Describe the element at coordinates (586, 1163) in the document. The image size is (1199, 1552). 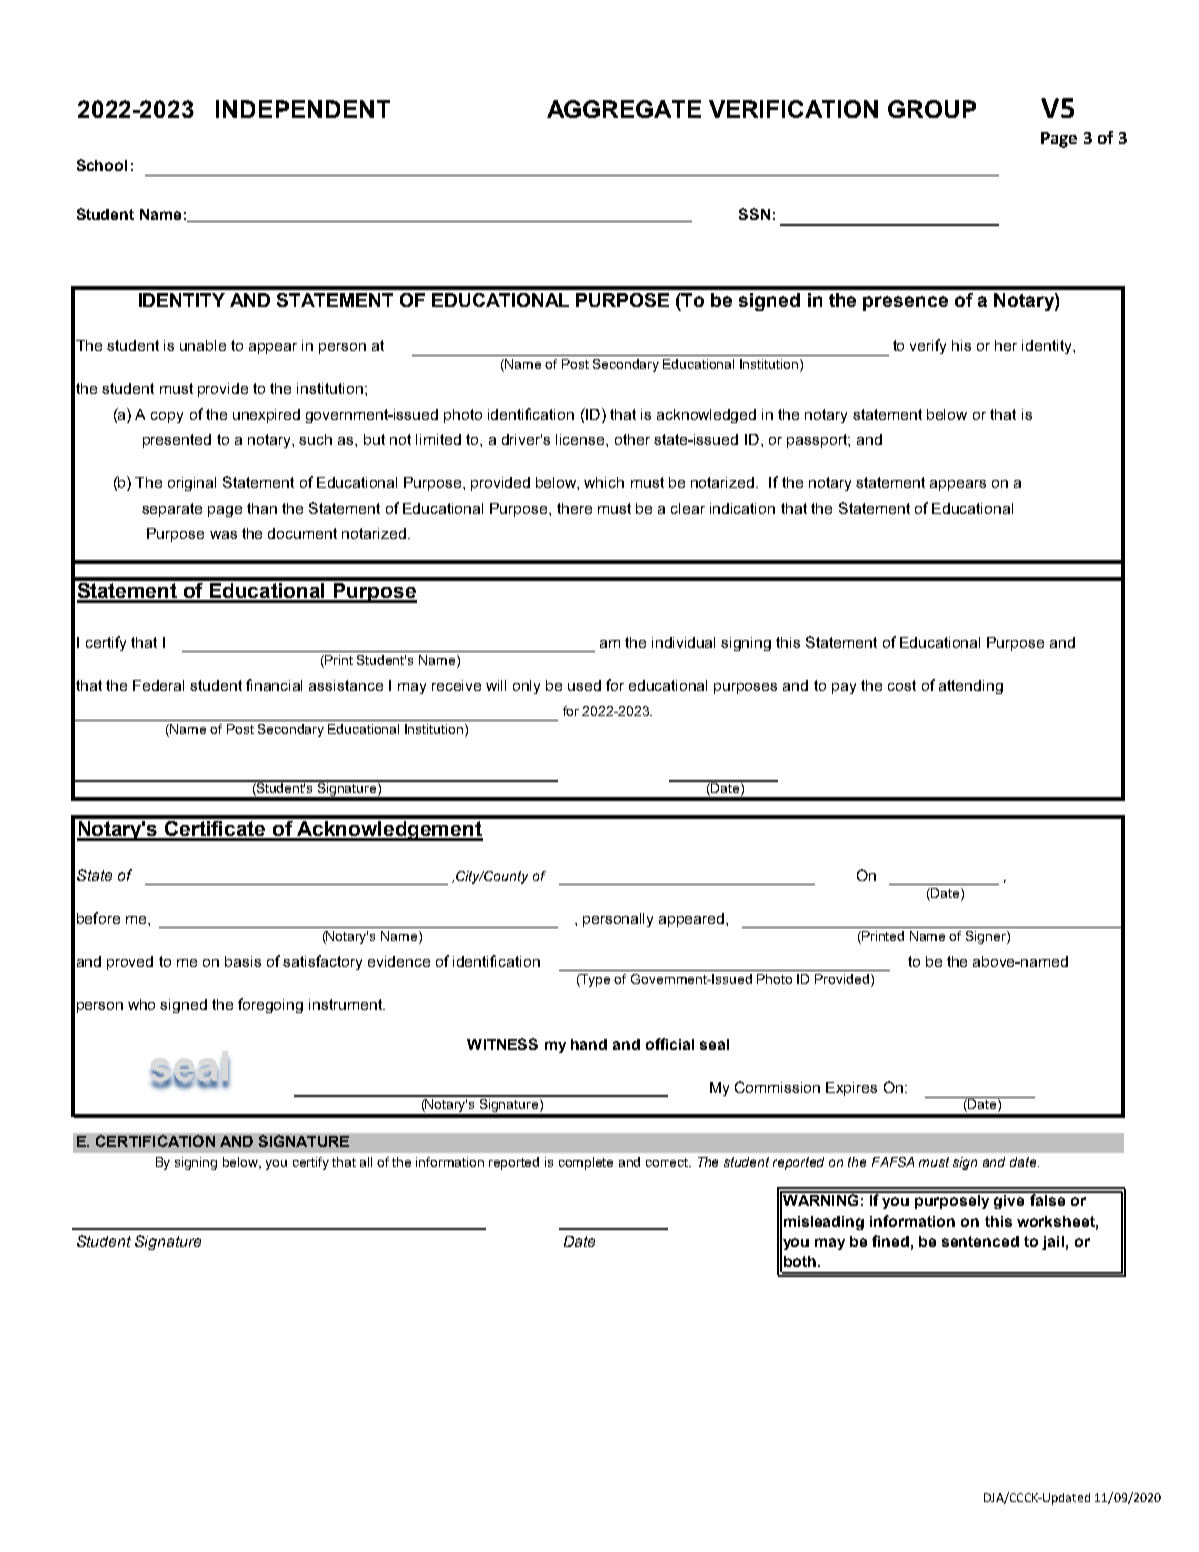
I see `complete` at that location.
